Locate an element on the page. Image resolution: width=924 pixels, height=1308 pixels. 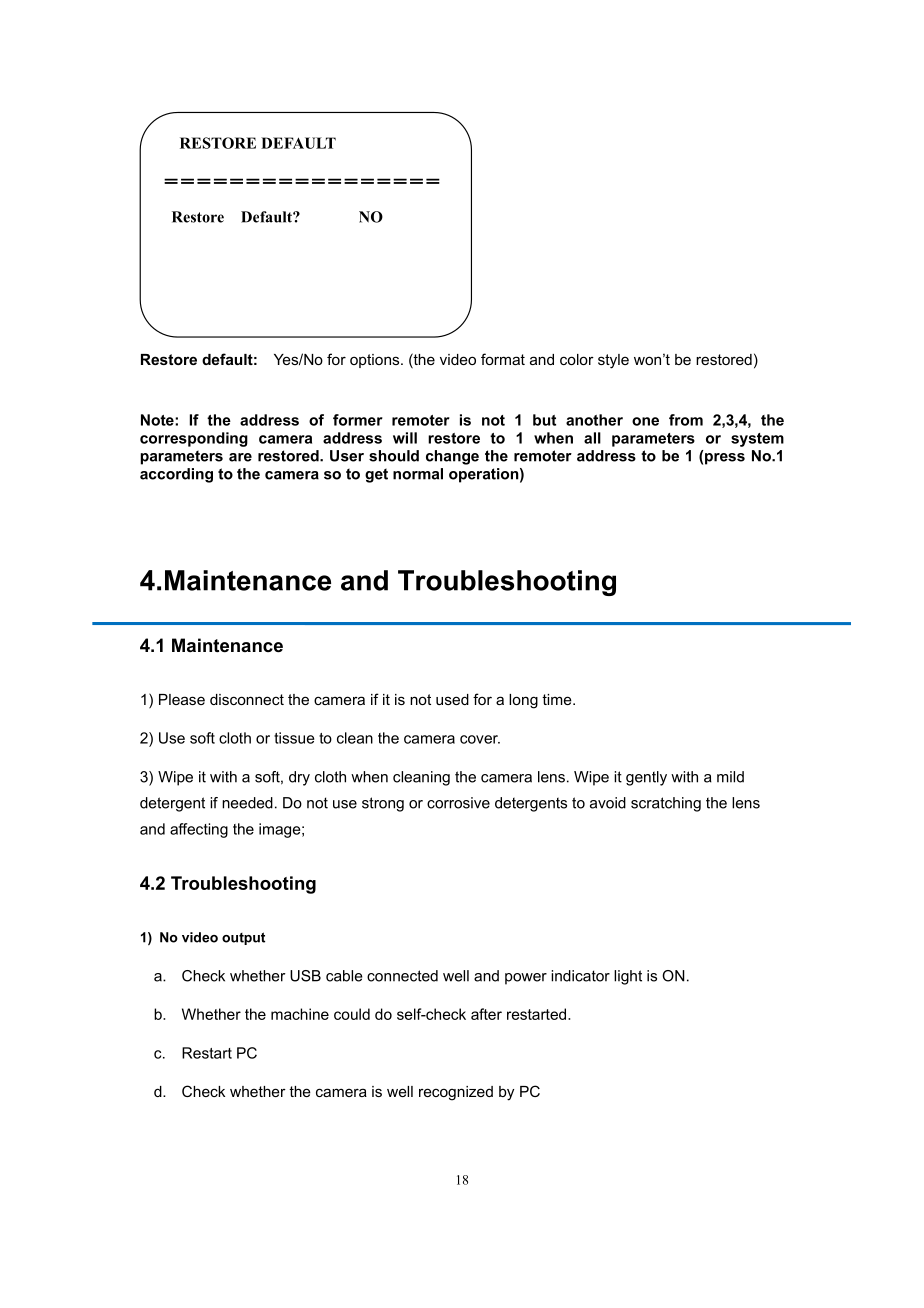
connected is located at coordinates (402, 976).
